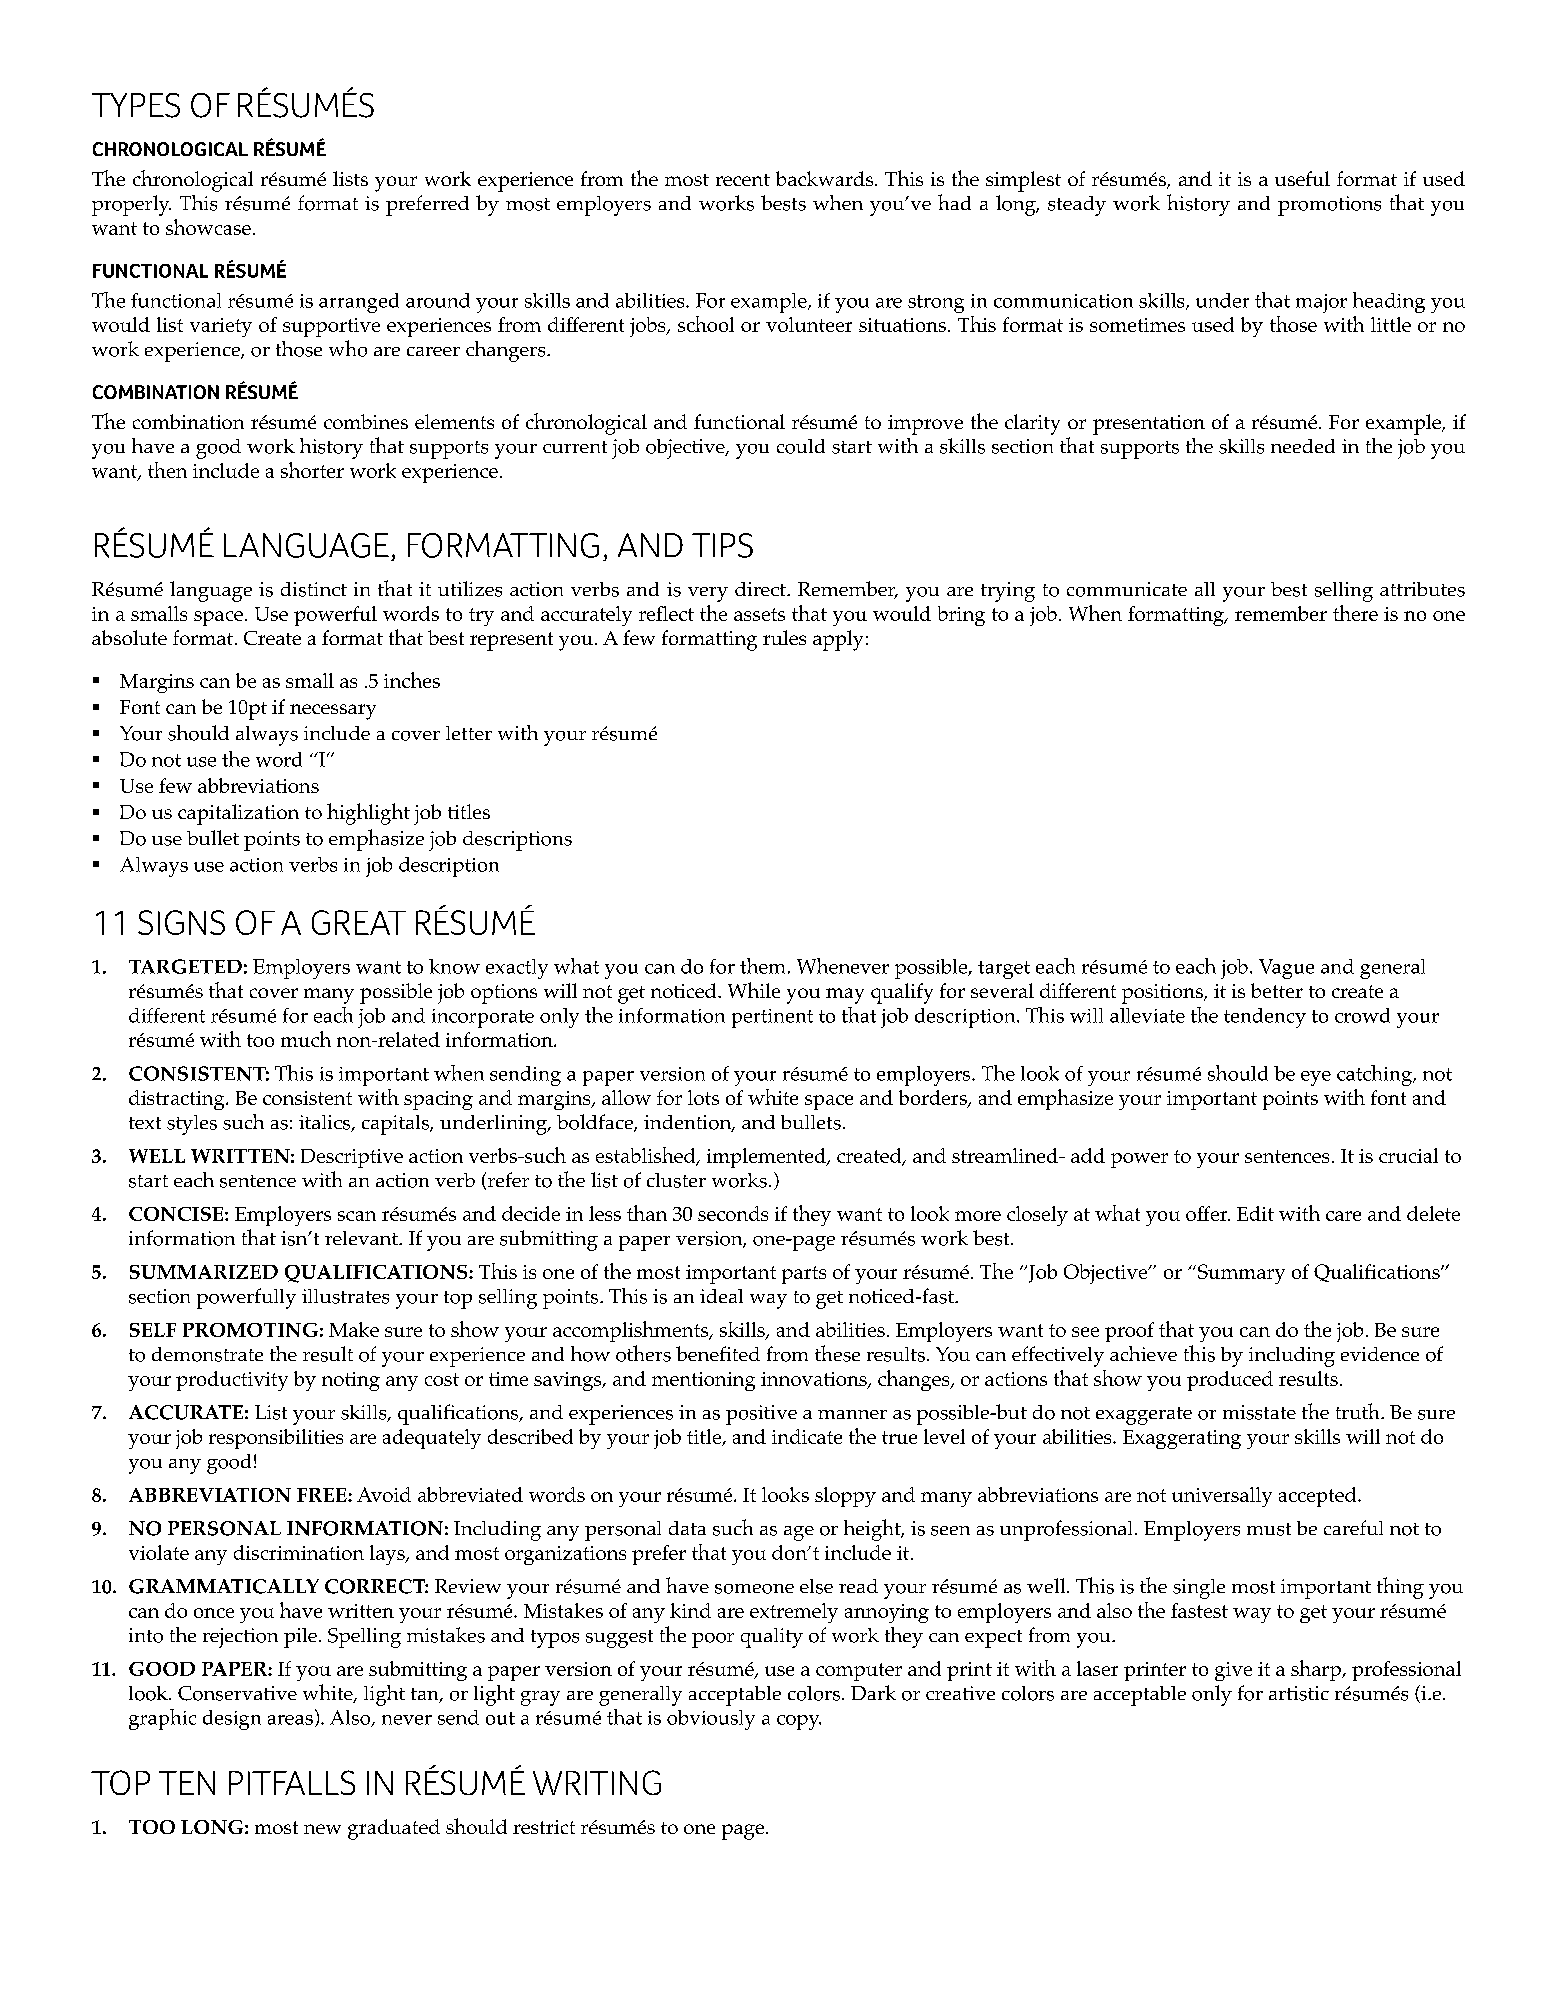  I want to click on artistic, so click(1299, 1693).
